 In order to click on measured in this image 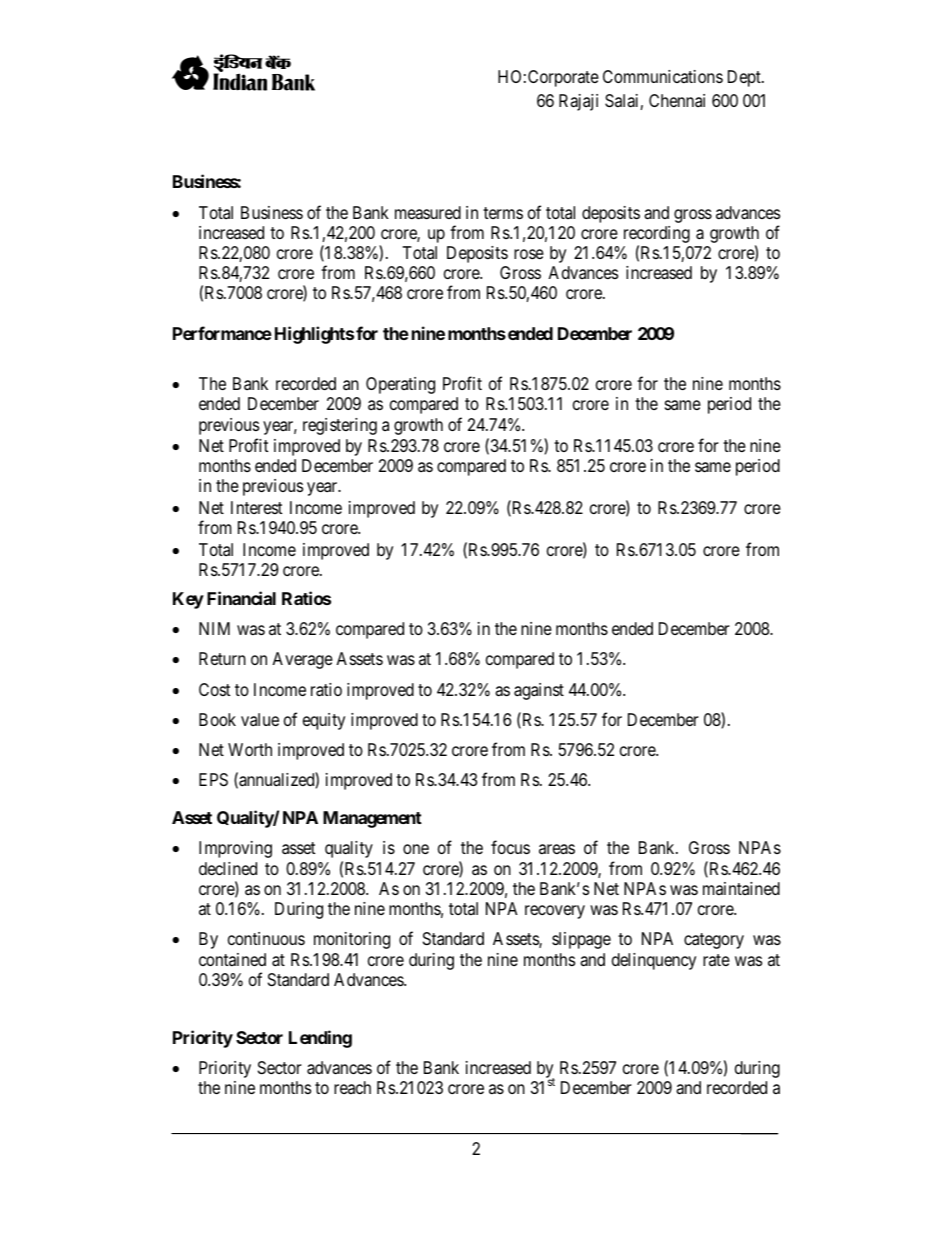, I will do `click(428, 213)`.
